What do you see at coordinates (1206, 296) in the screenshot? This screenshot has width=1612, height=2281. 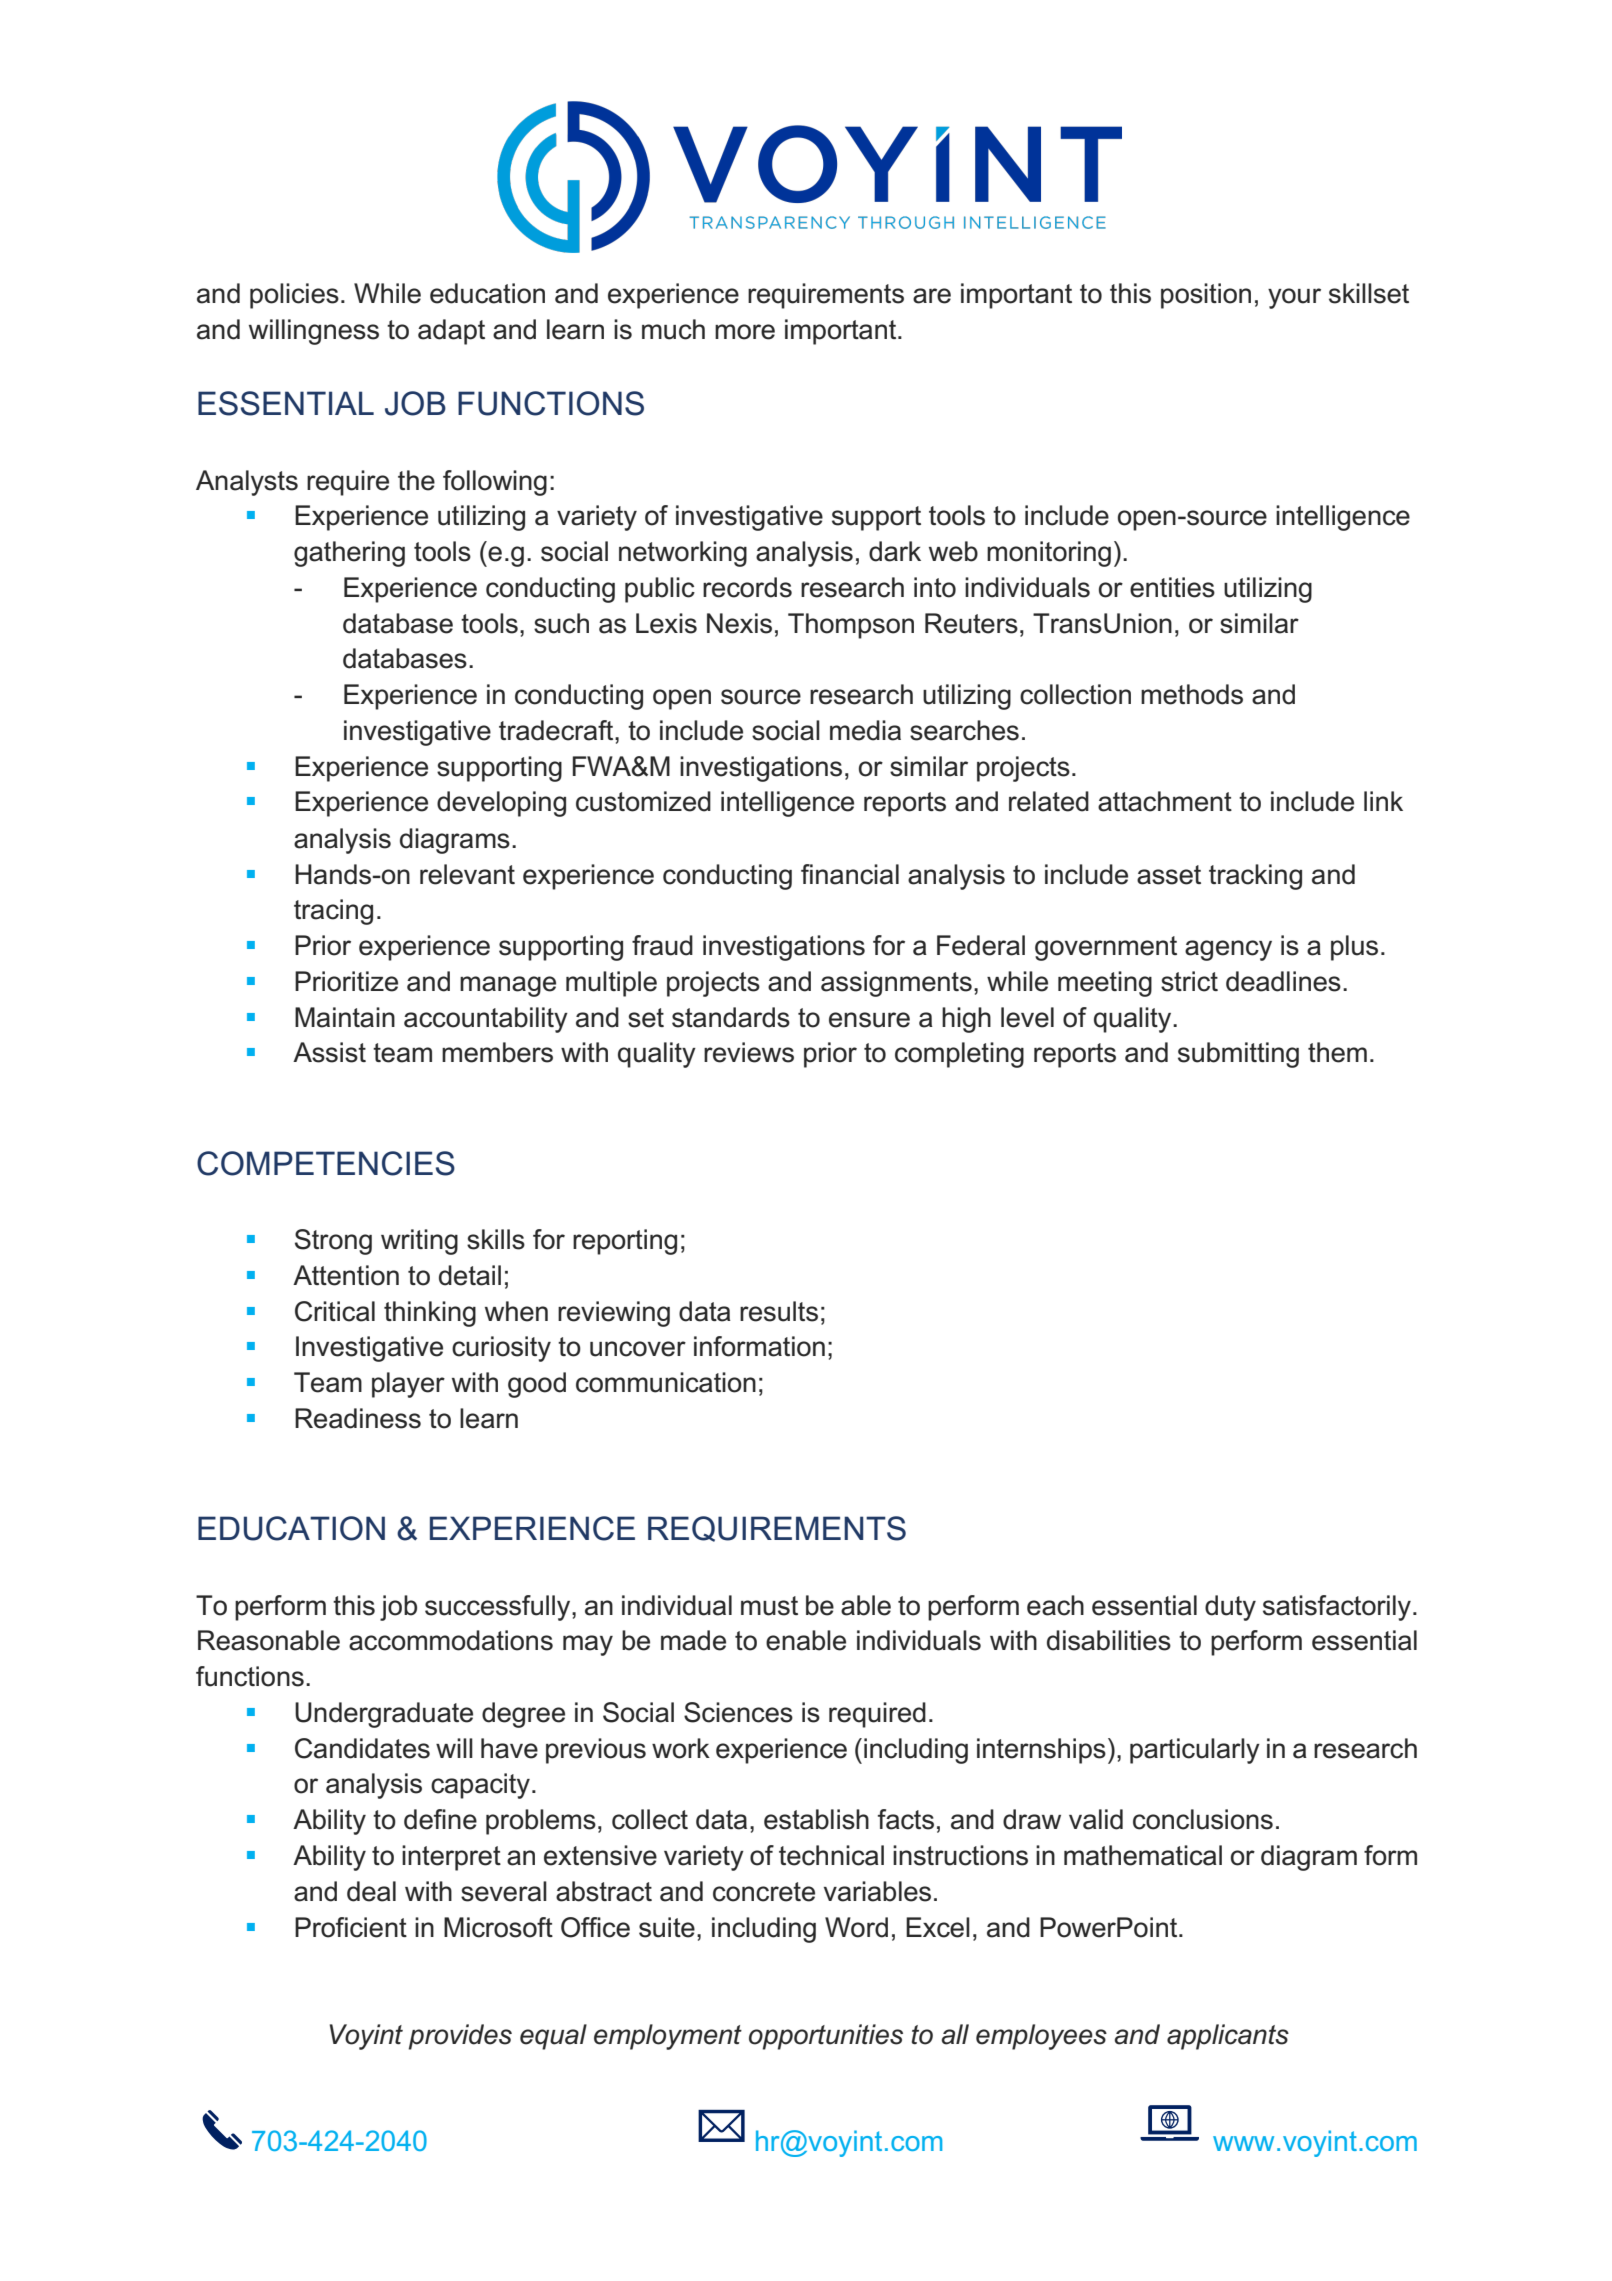 I see `position` at bounding box center [1206, 296].
